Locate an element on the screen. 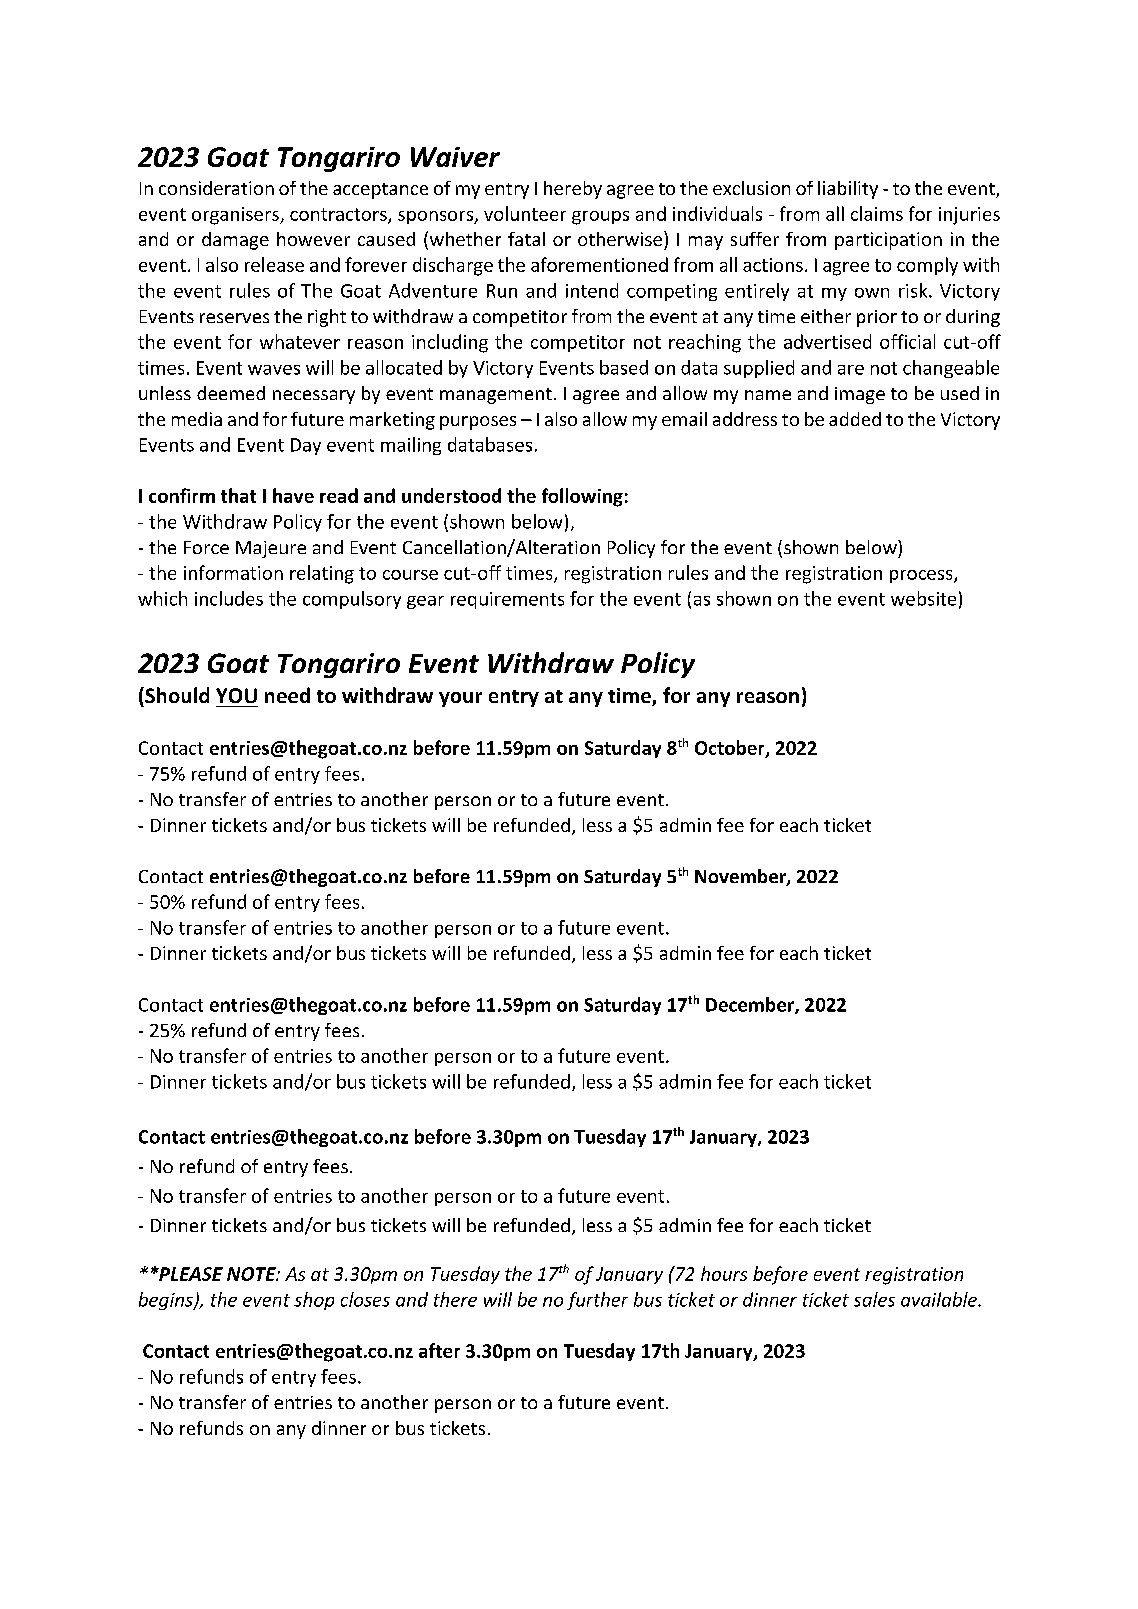 The height and width of the screenshot is (1609, 1138). need is located at coordinates (287, 695).
